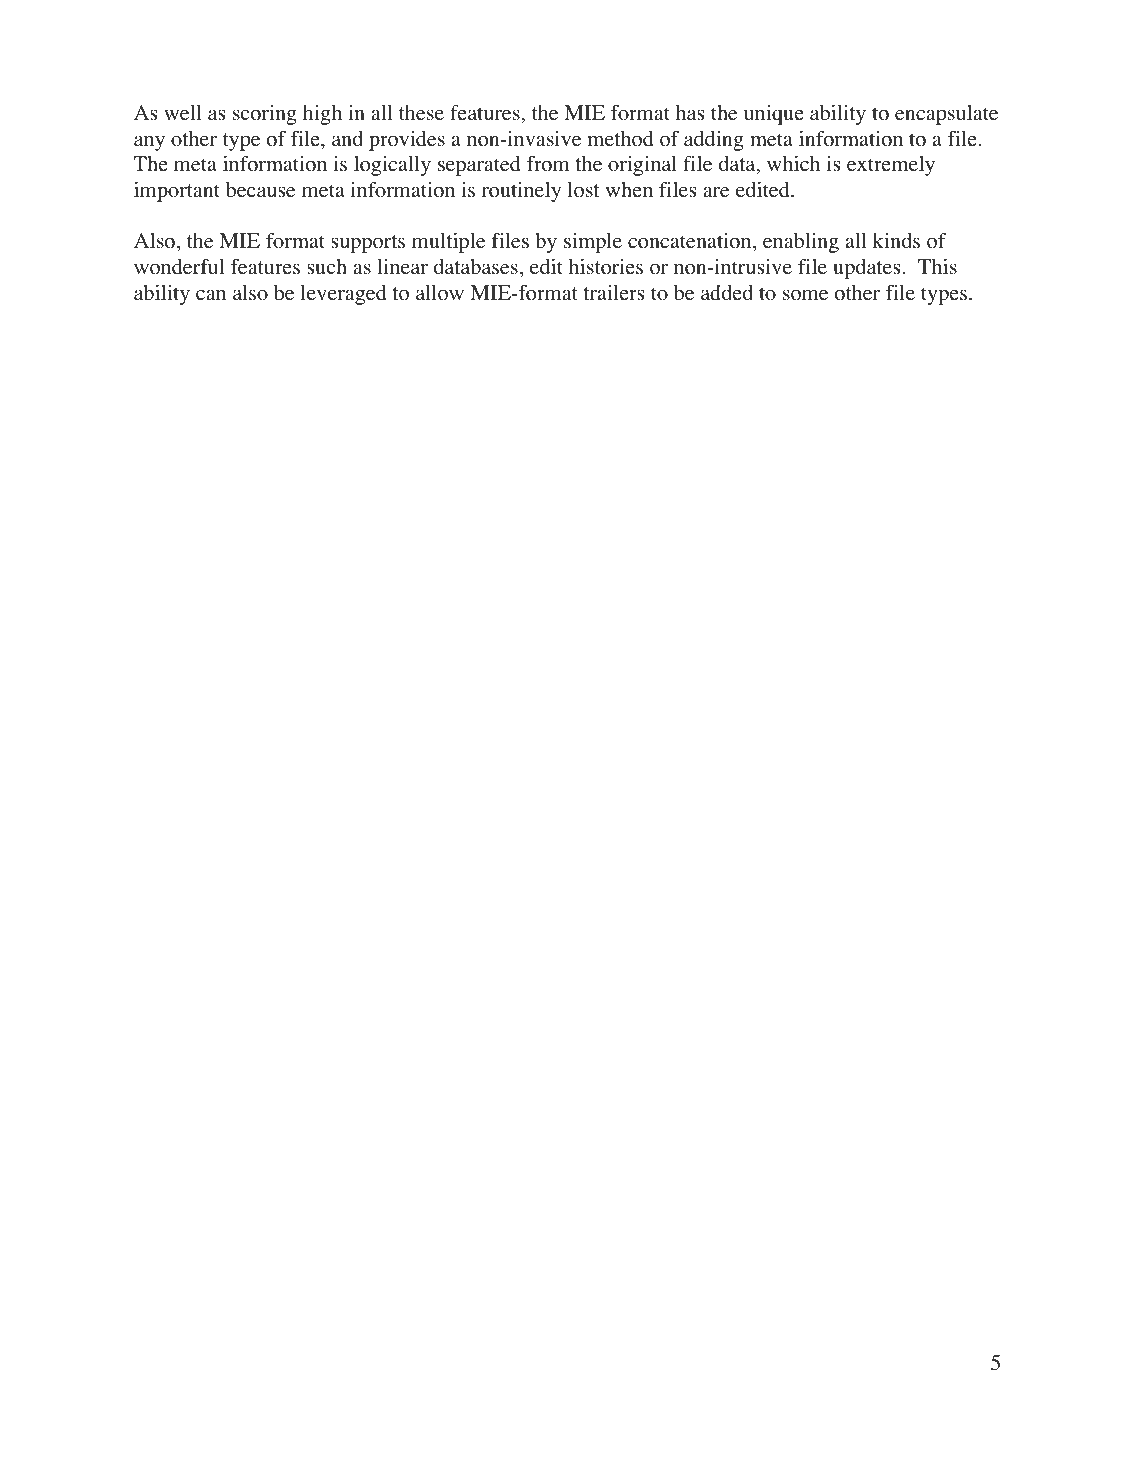 This screenshot has height=1469, width=1135. I want to click on can, so click(211, 294).
